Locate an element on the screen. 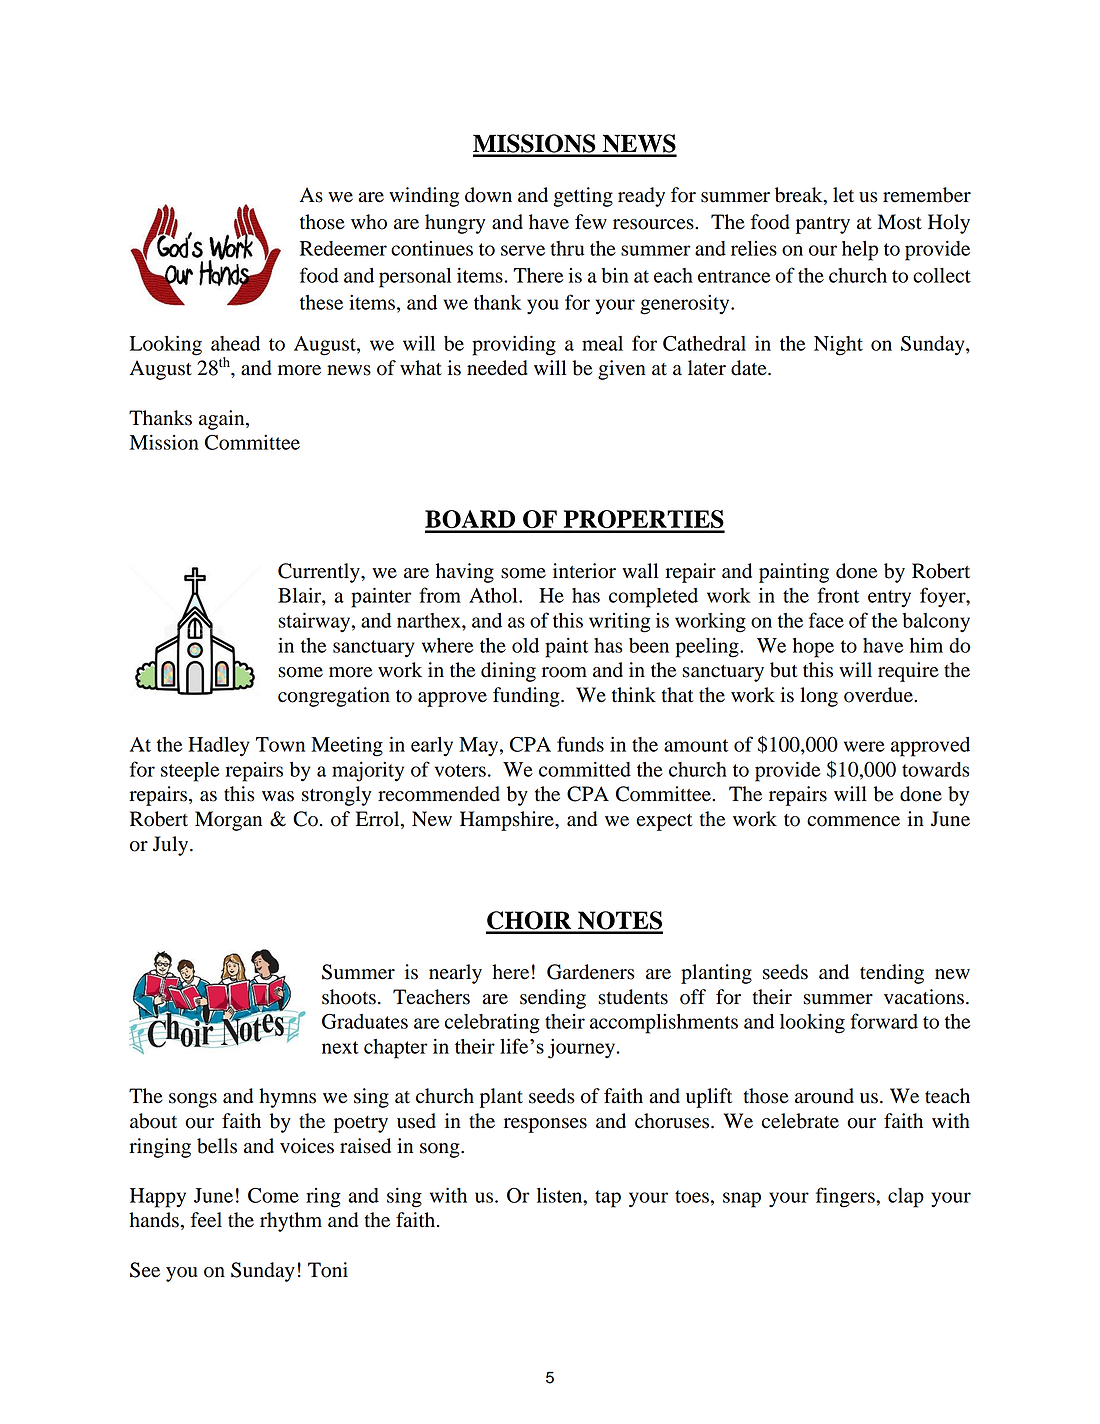  thru is located at coordinates (567, 248).
